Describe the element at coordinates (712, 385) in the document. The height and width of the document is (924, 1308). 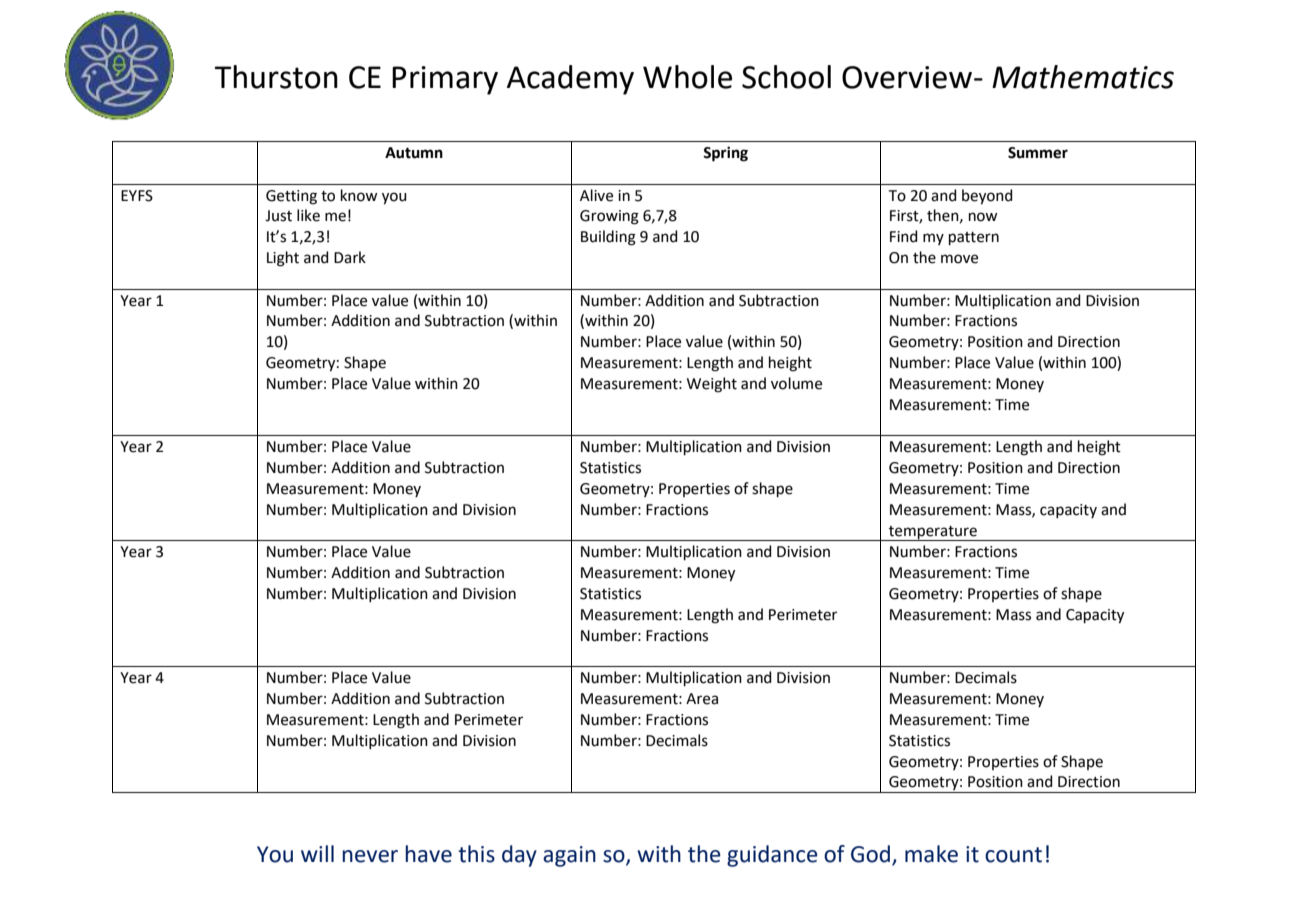
I see `Weight` at that location.
